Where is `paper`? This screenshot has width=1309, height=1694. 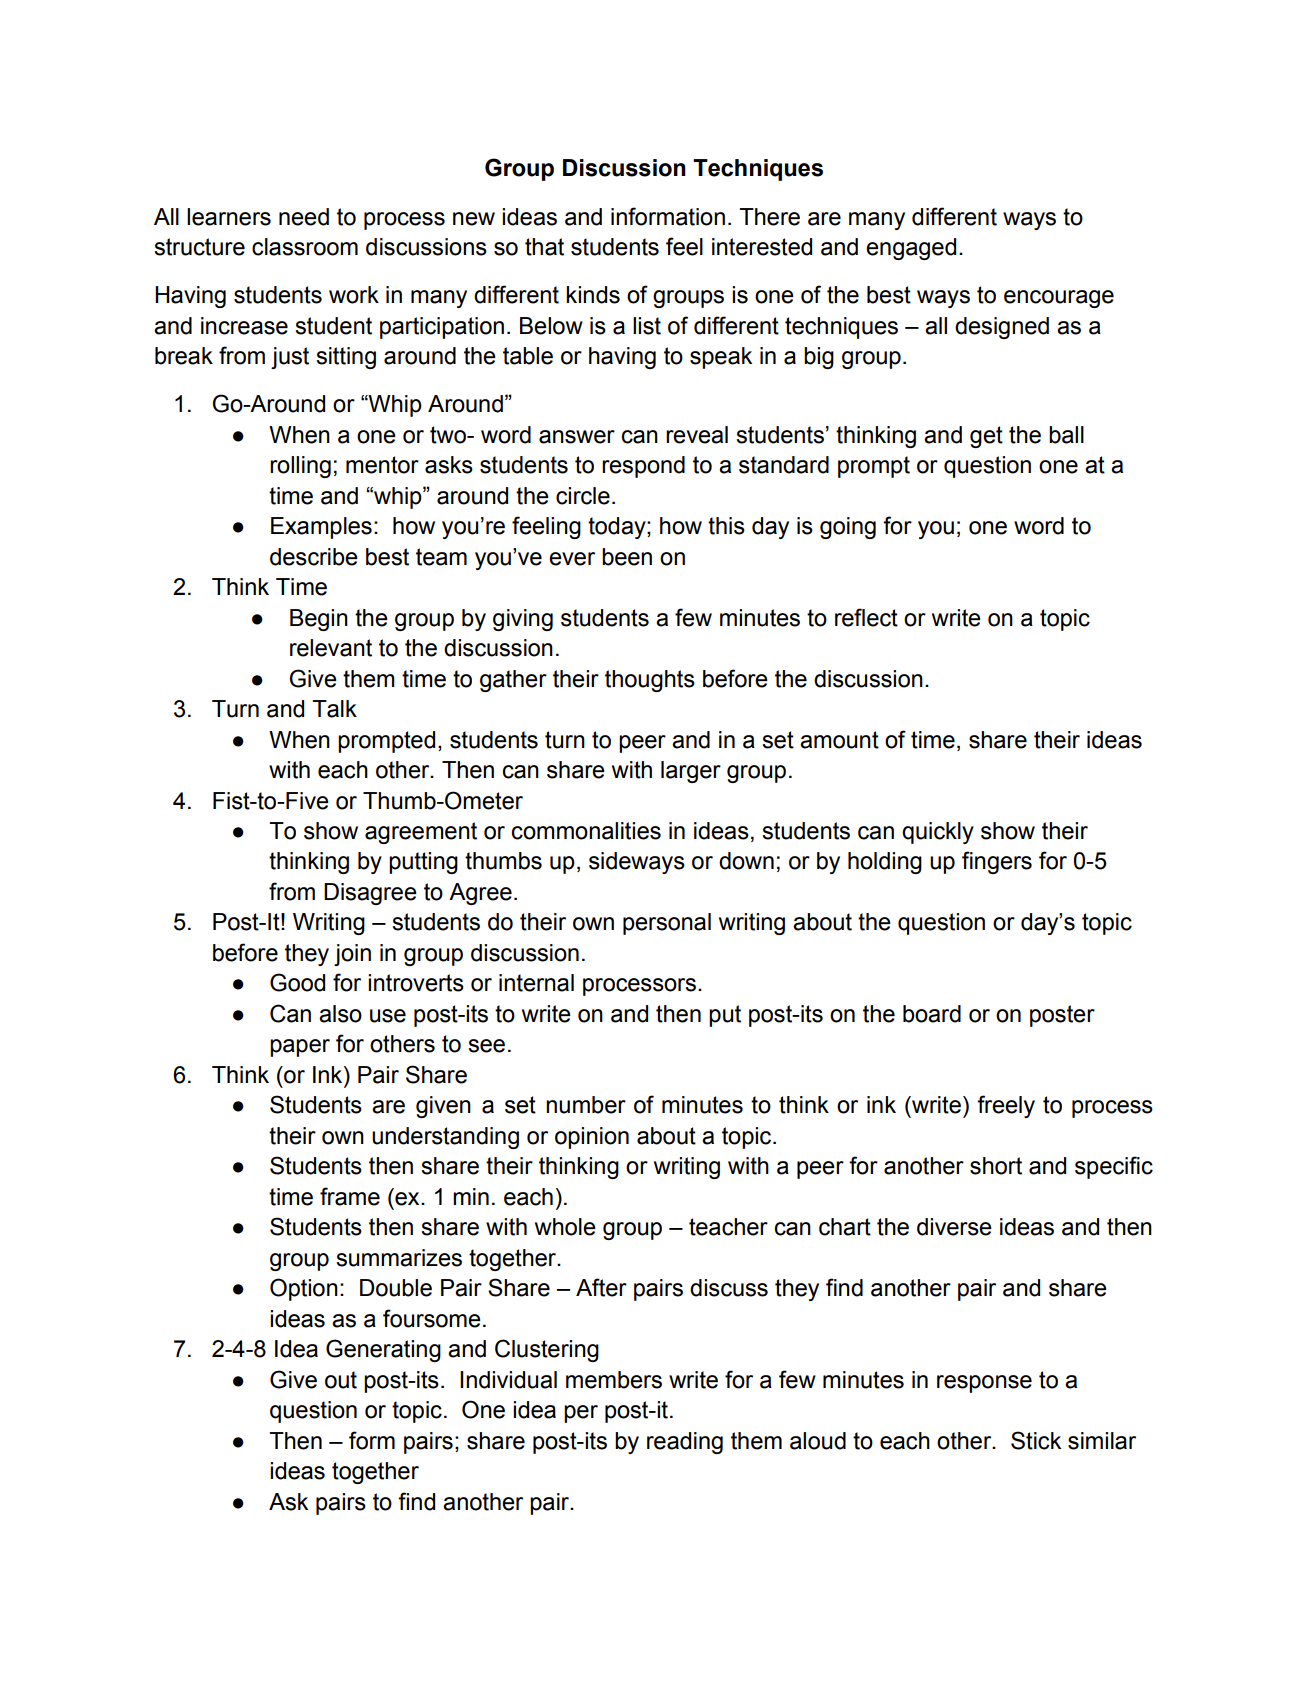
paper is located at coordinates (300, 1048).
